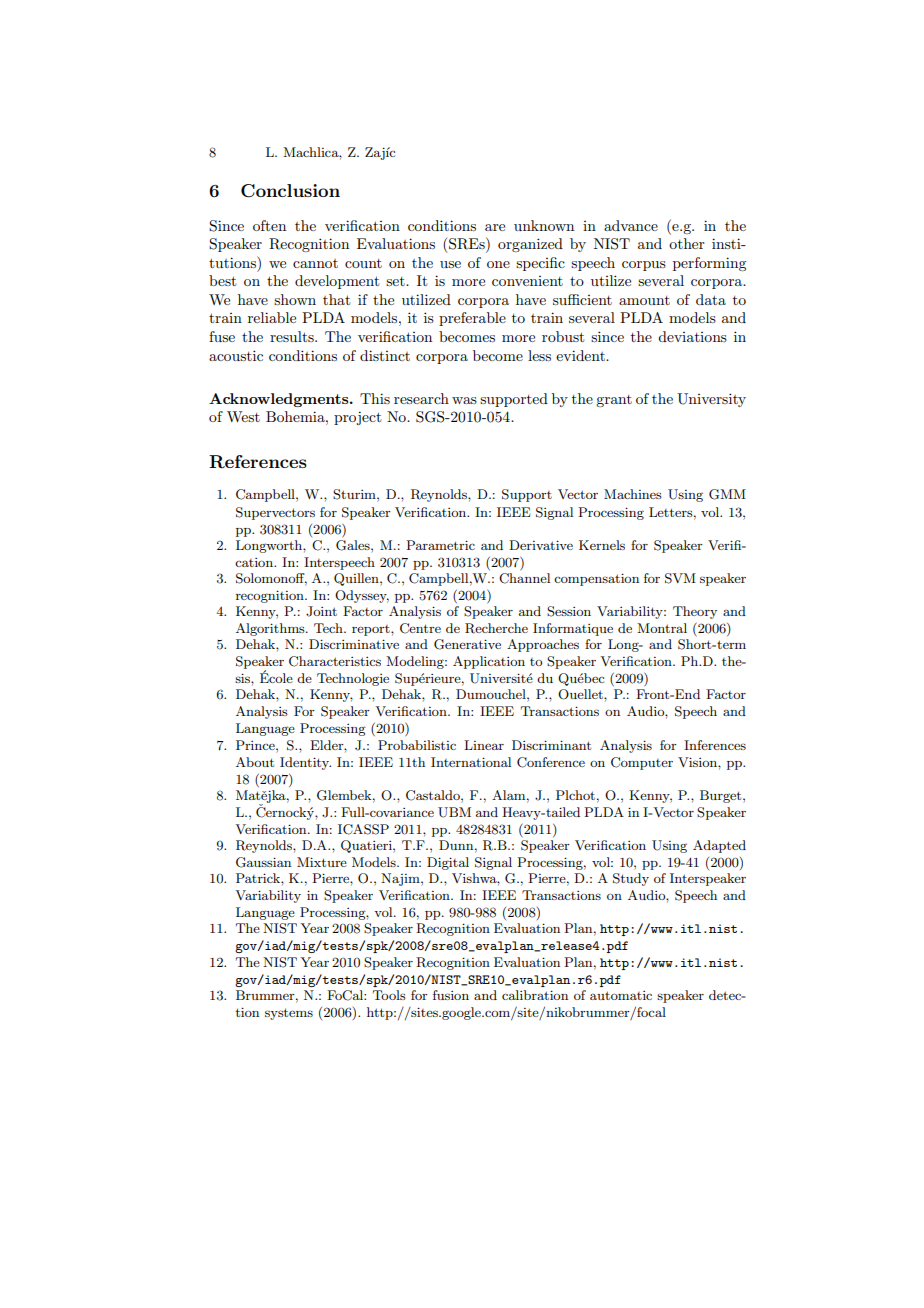 The height and width of the screenshot is (1308, 924). Describe the element at coordinates (464, 400) in the screenshot. I see `was` at that location.
